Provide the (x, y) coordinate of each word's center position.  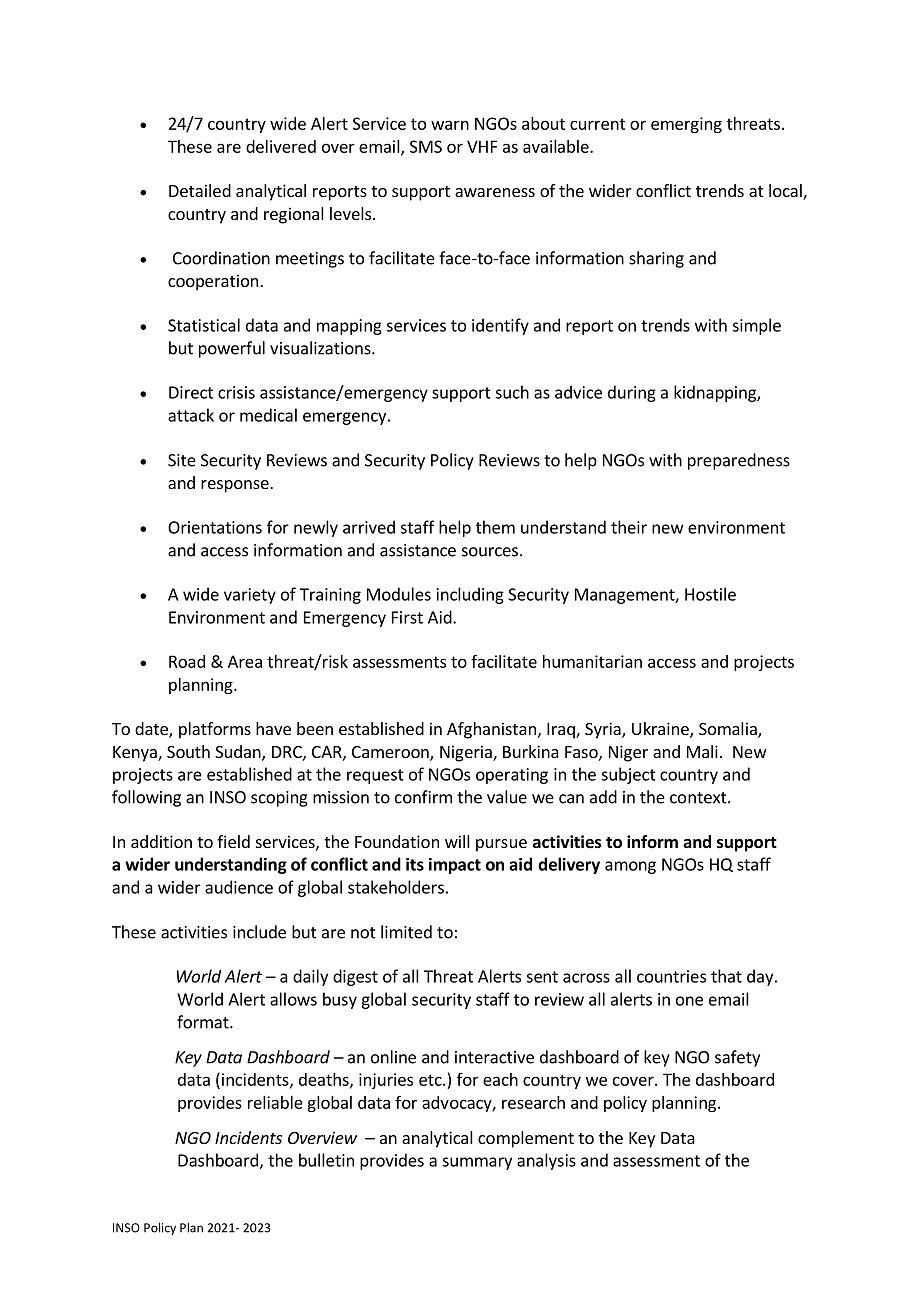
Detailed (200, 190)
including (470, 595)
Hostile (710, 594)
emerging (686, 125)
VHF (482, 146)
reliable (275, 1102)
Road (187, 661)
